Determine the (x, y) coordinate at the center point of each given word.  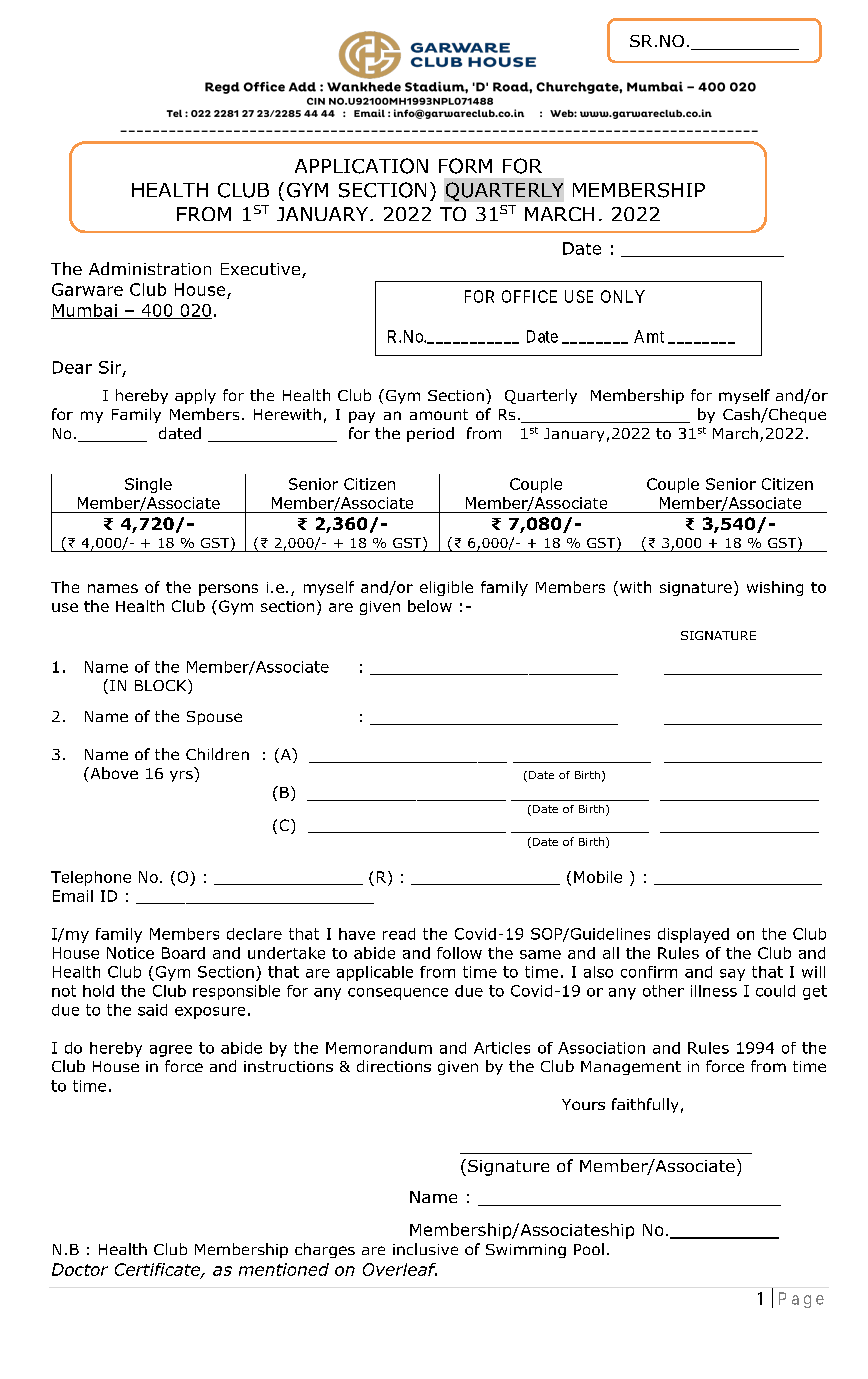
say (732, 975)
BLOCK (162, 686)
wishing (775, 588)
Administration (150, 268)
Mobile (598, 877)
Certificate (158, 1270)
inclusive (425, 1249)
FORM (465, 166)
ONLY (623, 296)
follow (459, 953)
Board (183, 953)
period (430, 434)
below (430, 606)
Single (148, 485)
